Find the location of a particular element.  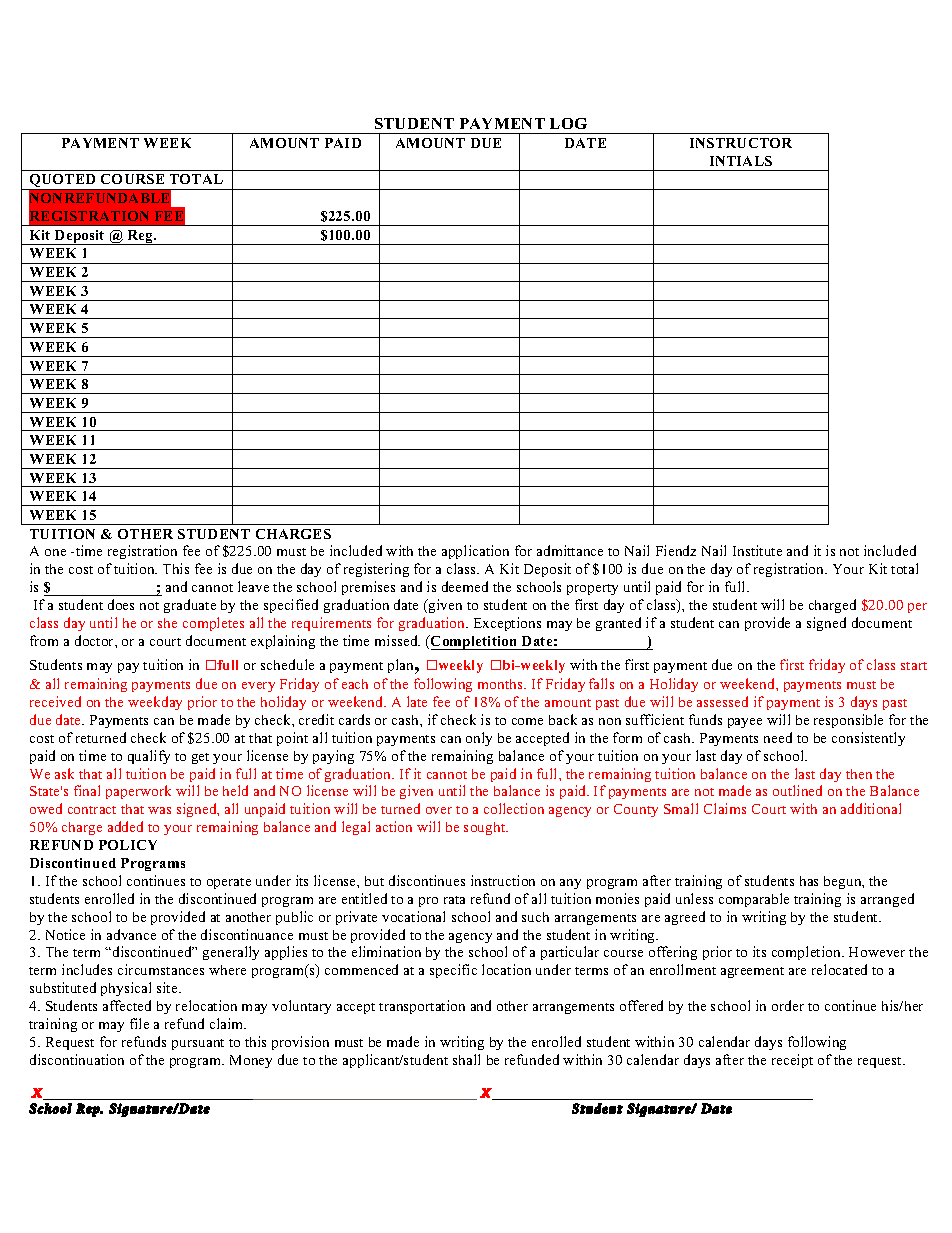

INSTRUCTOR is located at coordinates (741, 143).
